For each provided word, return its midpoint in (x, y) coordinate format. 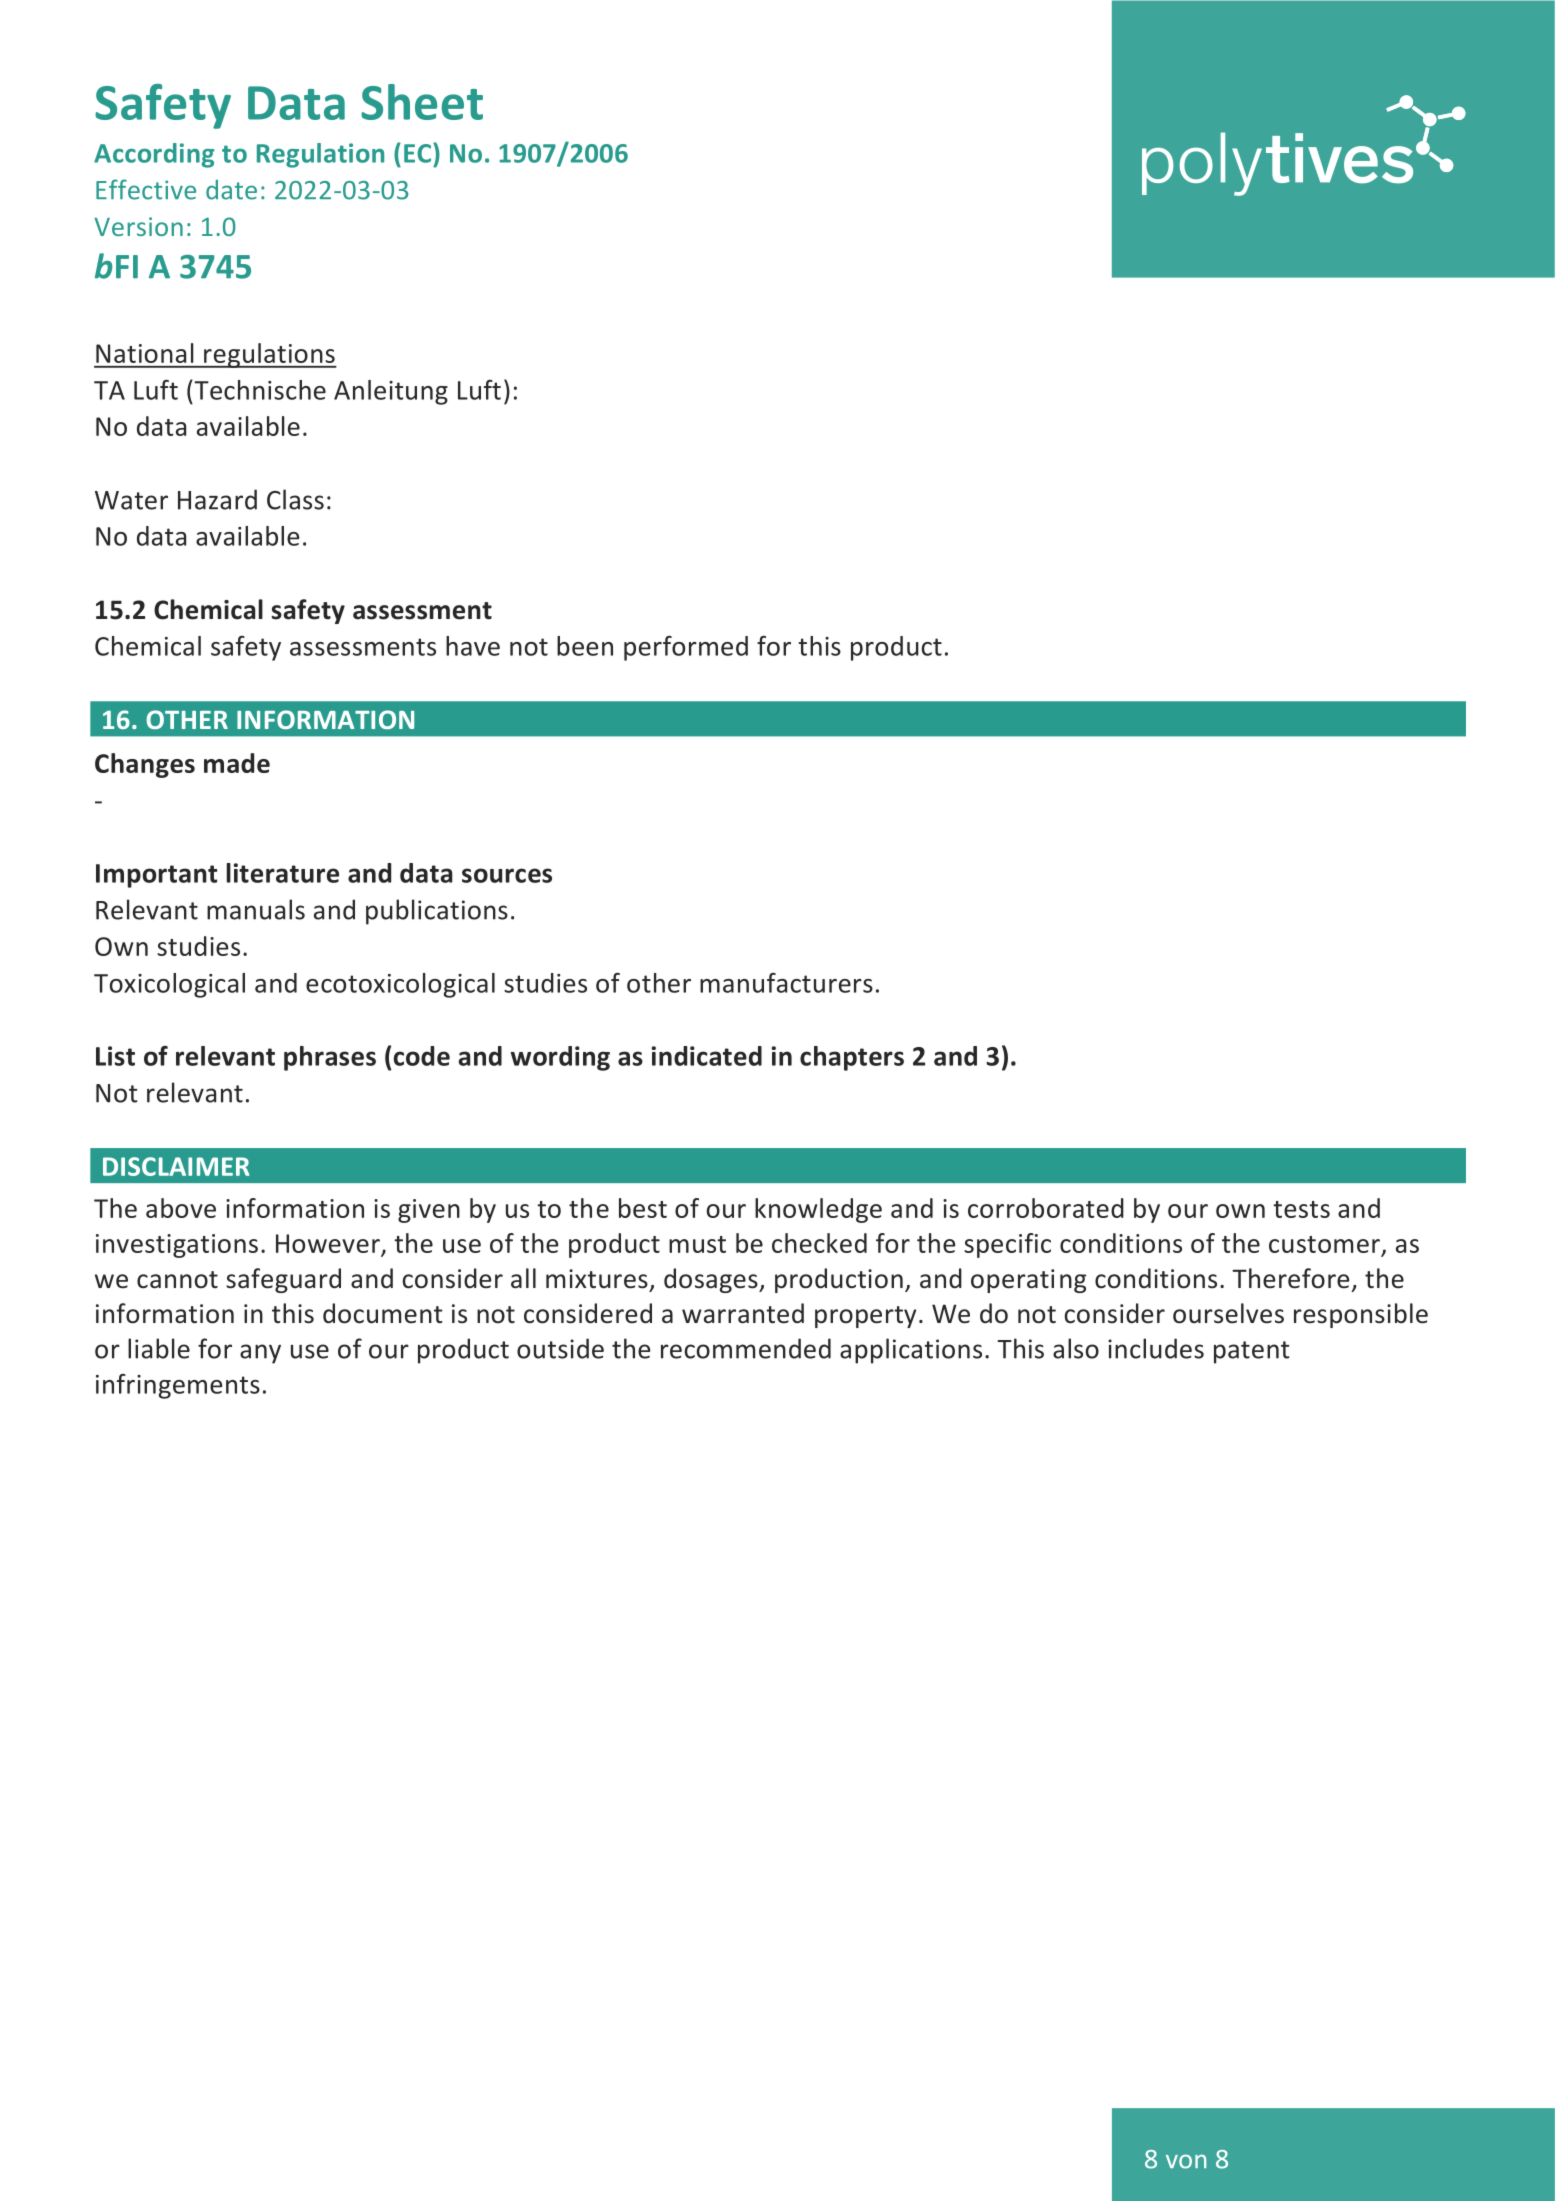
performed (686, 648)
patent (1251, 1352)
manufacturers (786, 983)
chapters (852, 1058)
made (237, 763)
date (231, 190)
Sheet (422, 102)
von (1186, 2161)
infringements (178, 1386)
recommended (746, 1348)
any (260, 1354)
